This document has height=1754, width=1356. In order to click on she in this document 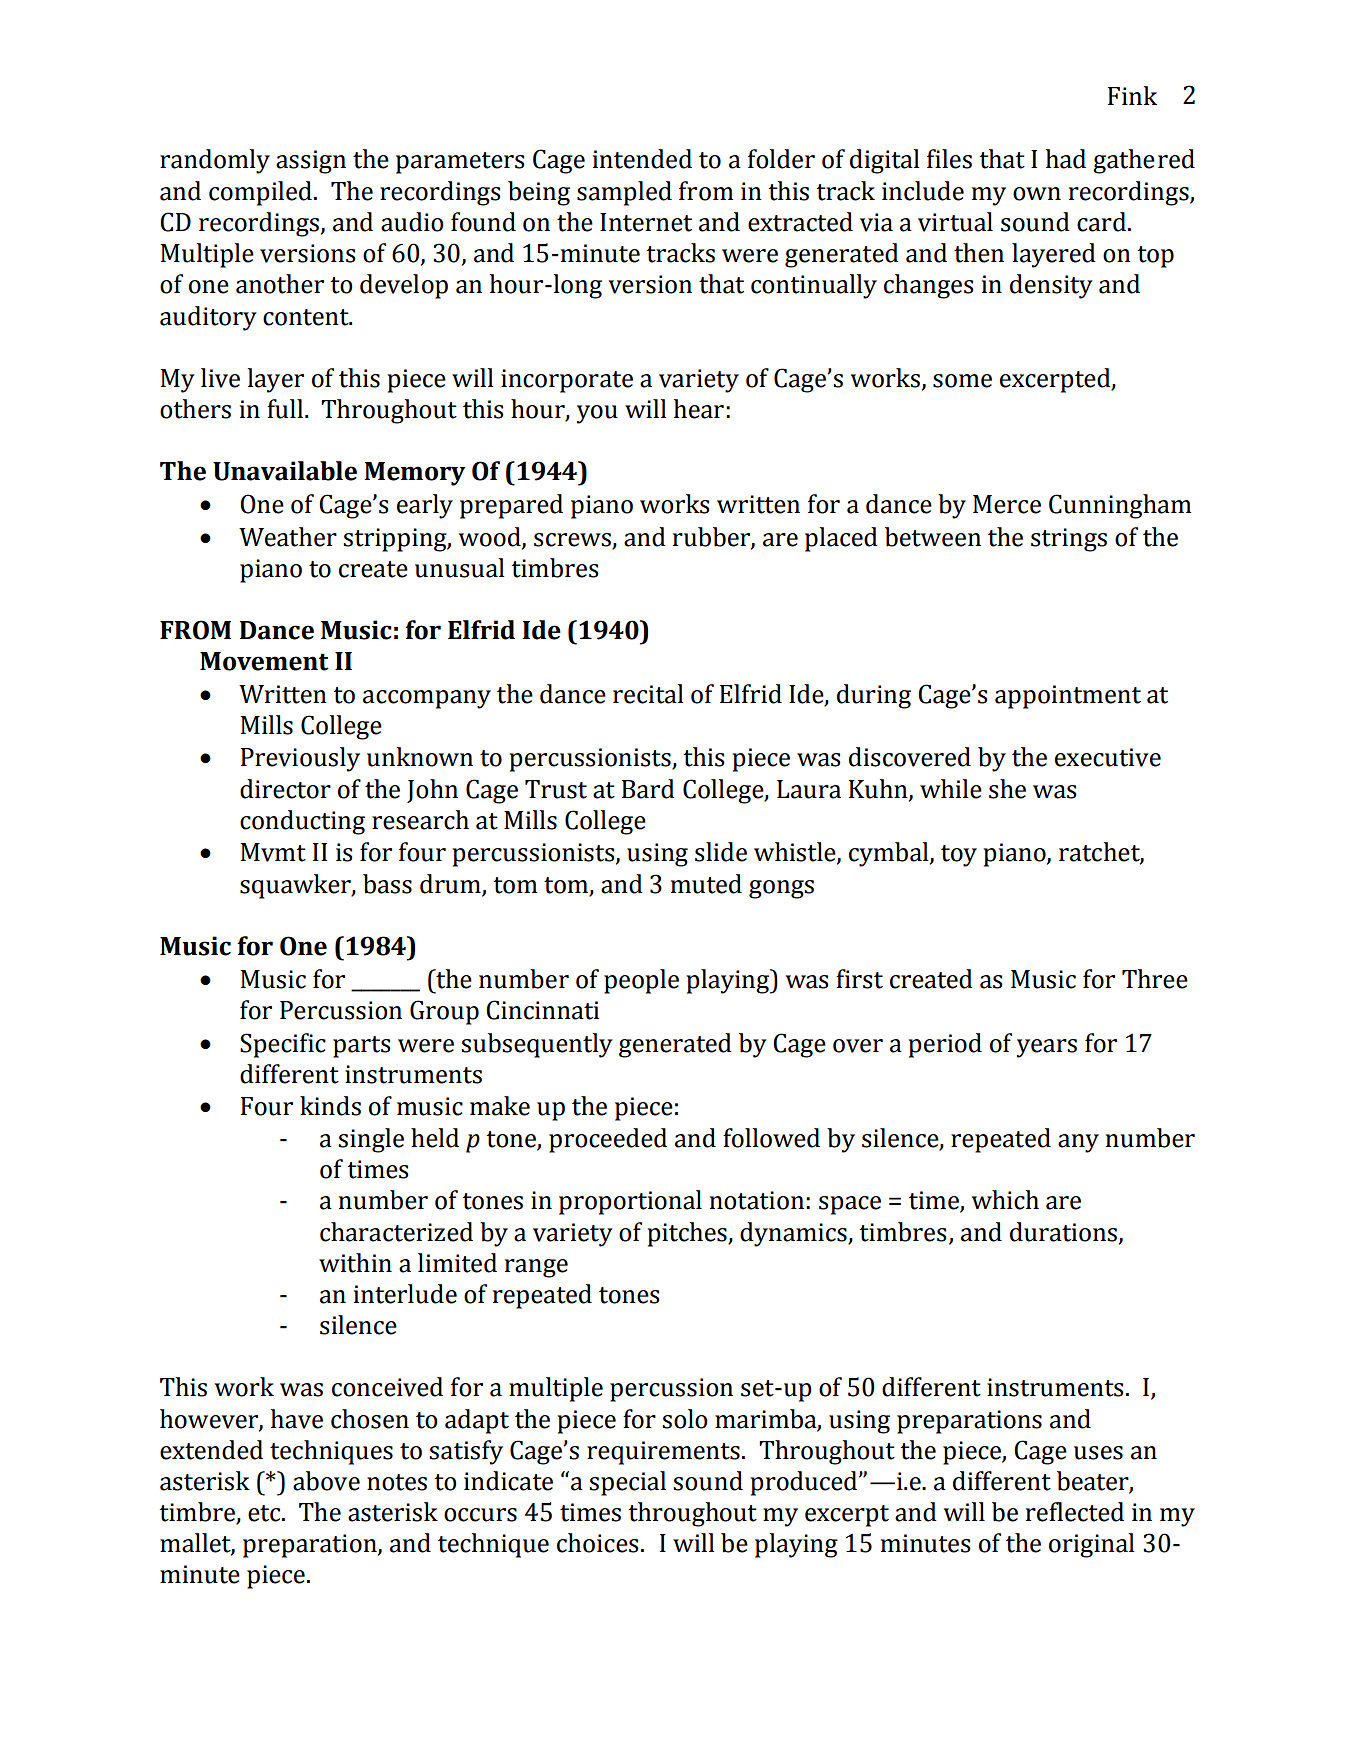, I will do `click(1007, 789)`.
